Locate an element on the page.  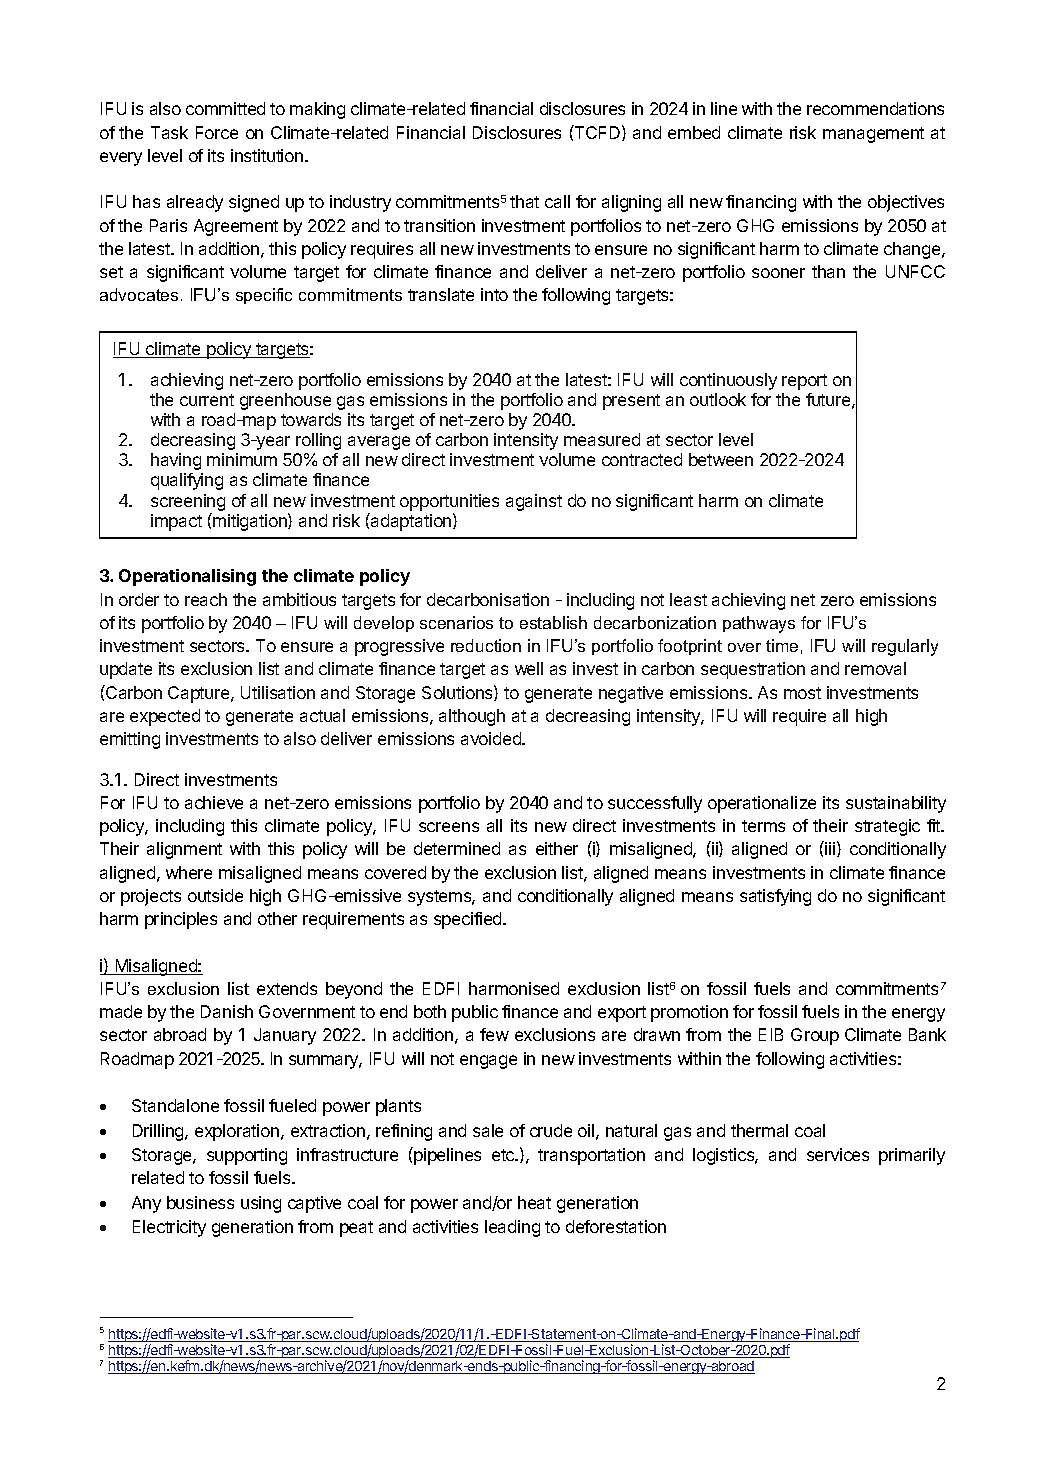
measured is located at coordinates (602, 439).
